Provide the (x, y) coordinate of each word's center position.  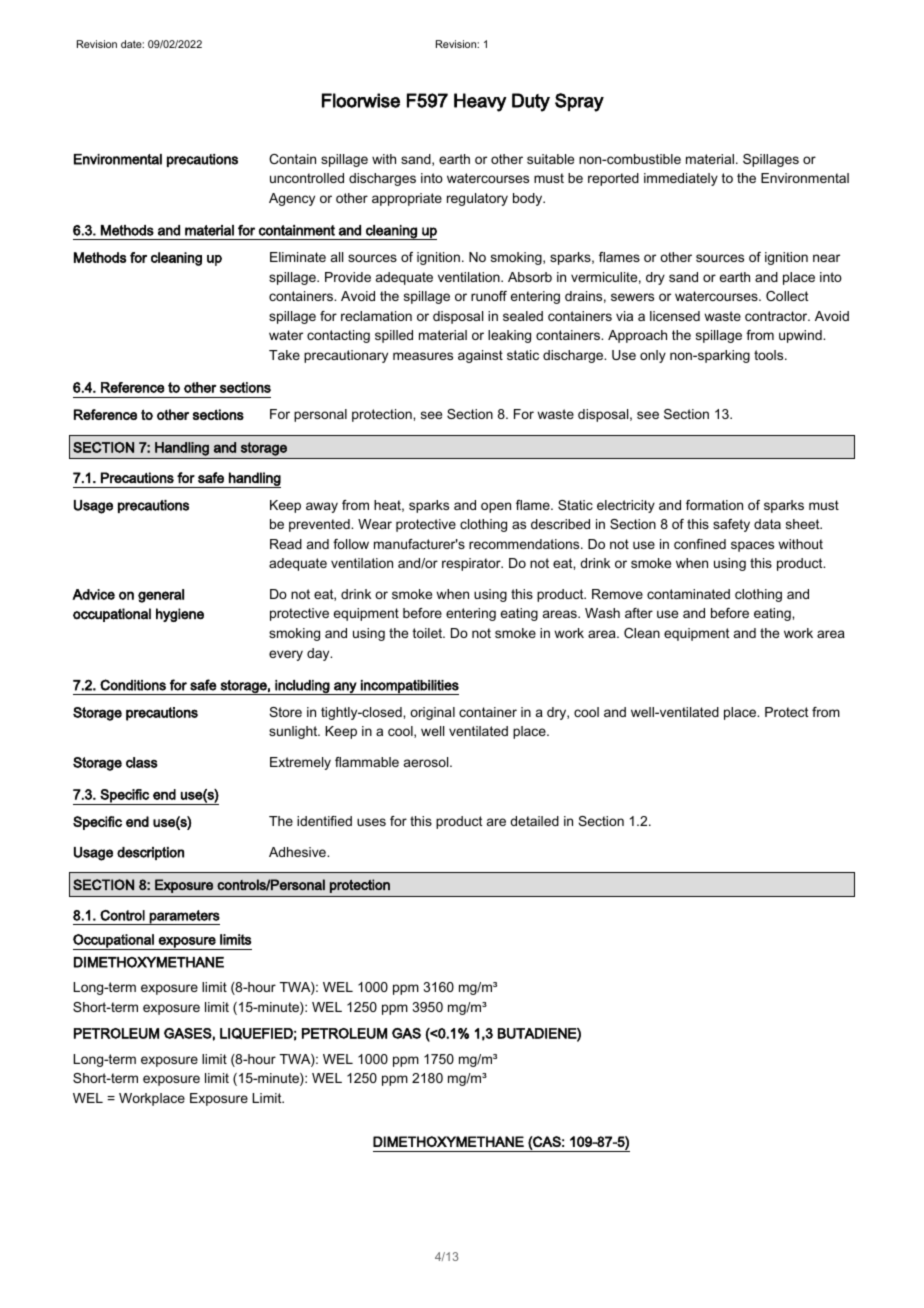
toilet (429, 633)
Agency (292, 199)
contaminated (688, 594)
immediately (681, 179)
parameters (184, 917)
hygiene (180, 615)
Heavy (480, 102)
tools (770, 355)
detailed (534, 821)
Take (284, 355)
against (480, 356)
